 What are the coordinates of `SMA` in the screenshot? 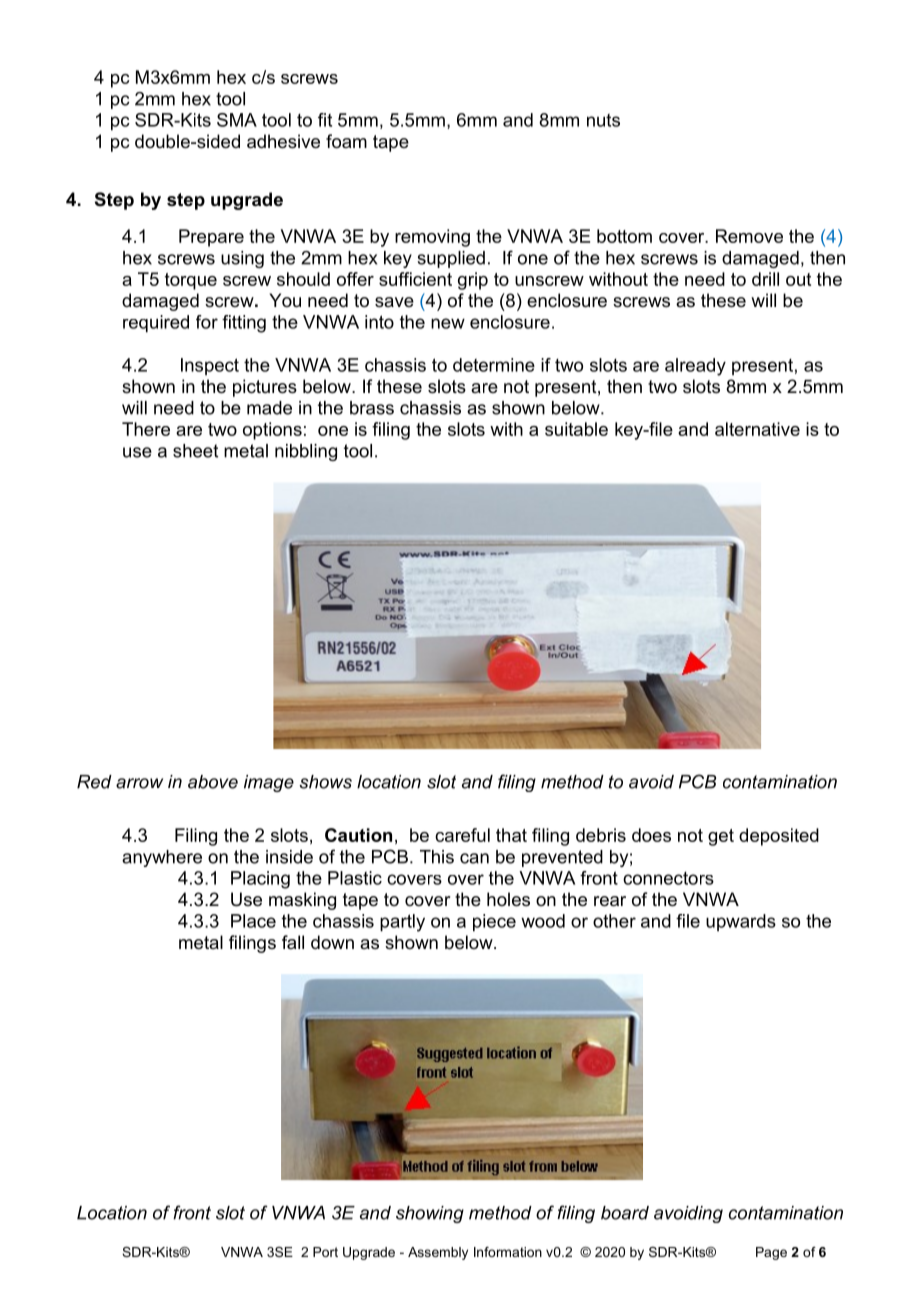 It's located at (237, 120).
